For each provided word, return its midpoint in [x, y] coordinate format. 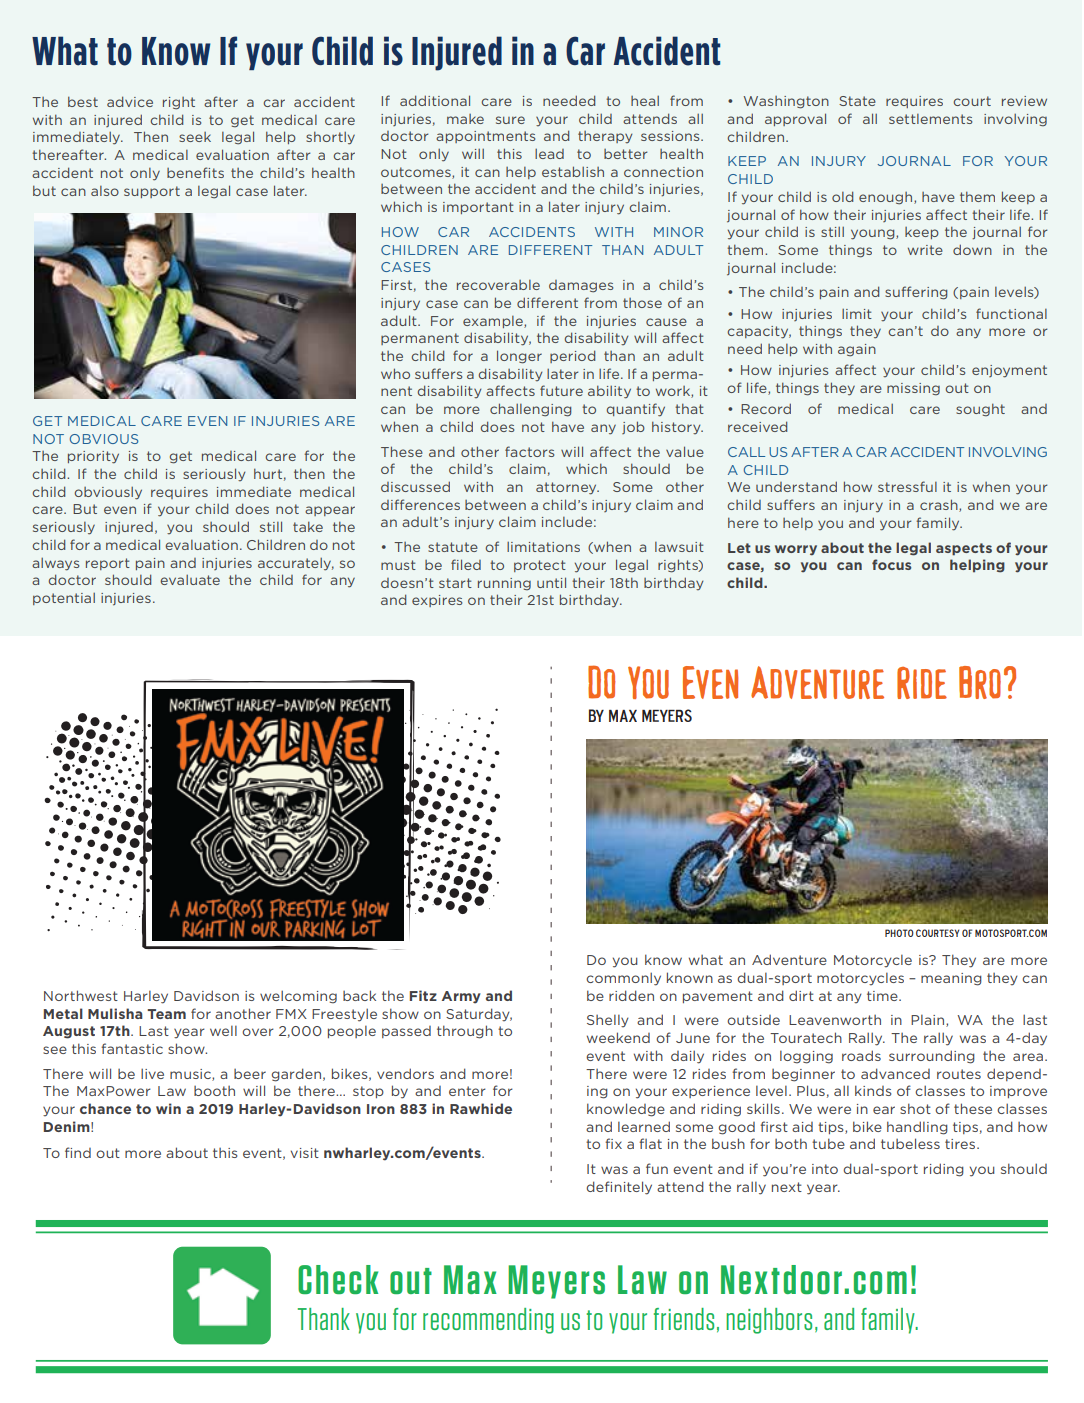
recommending [488, 1321]
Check [338, 1279]
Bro [980, 682]
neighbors [769, 1321]
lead [549, 154]
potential [64, 599]
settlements [930, 119]
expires [437, 601]
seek [195, 137]
